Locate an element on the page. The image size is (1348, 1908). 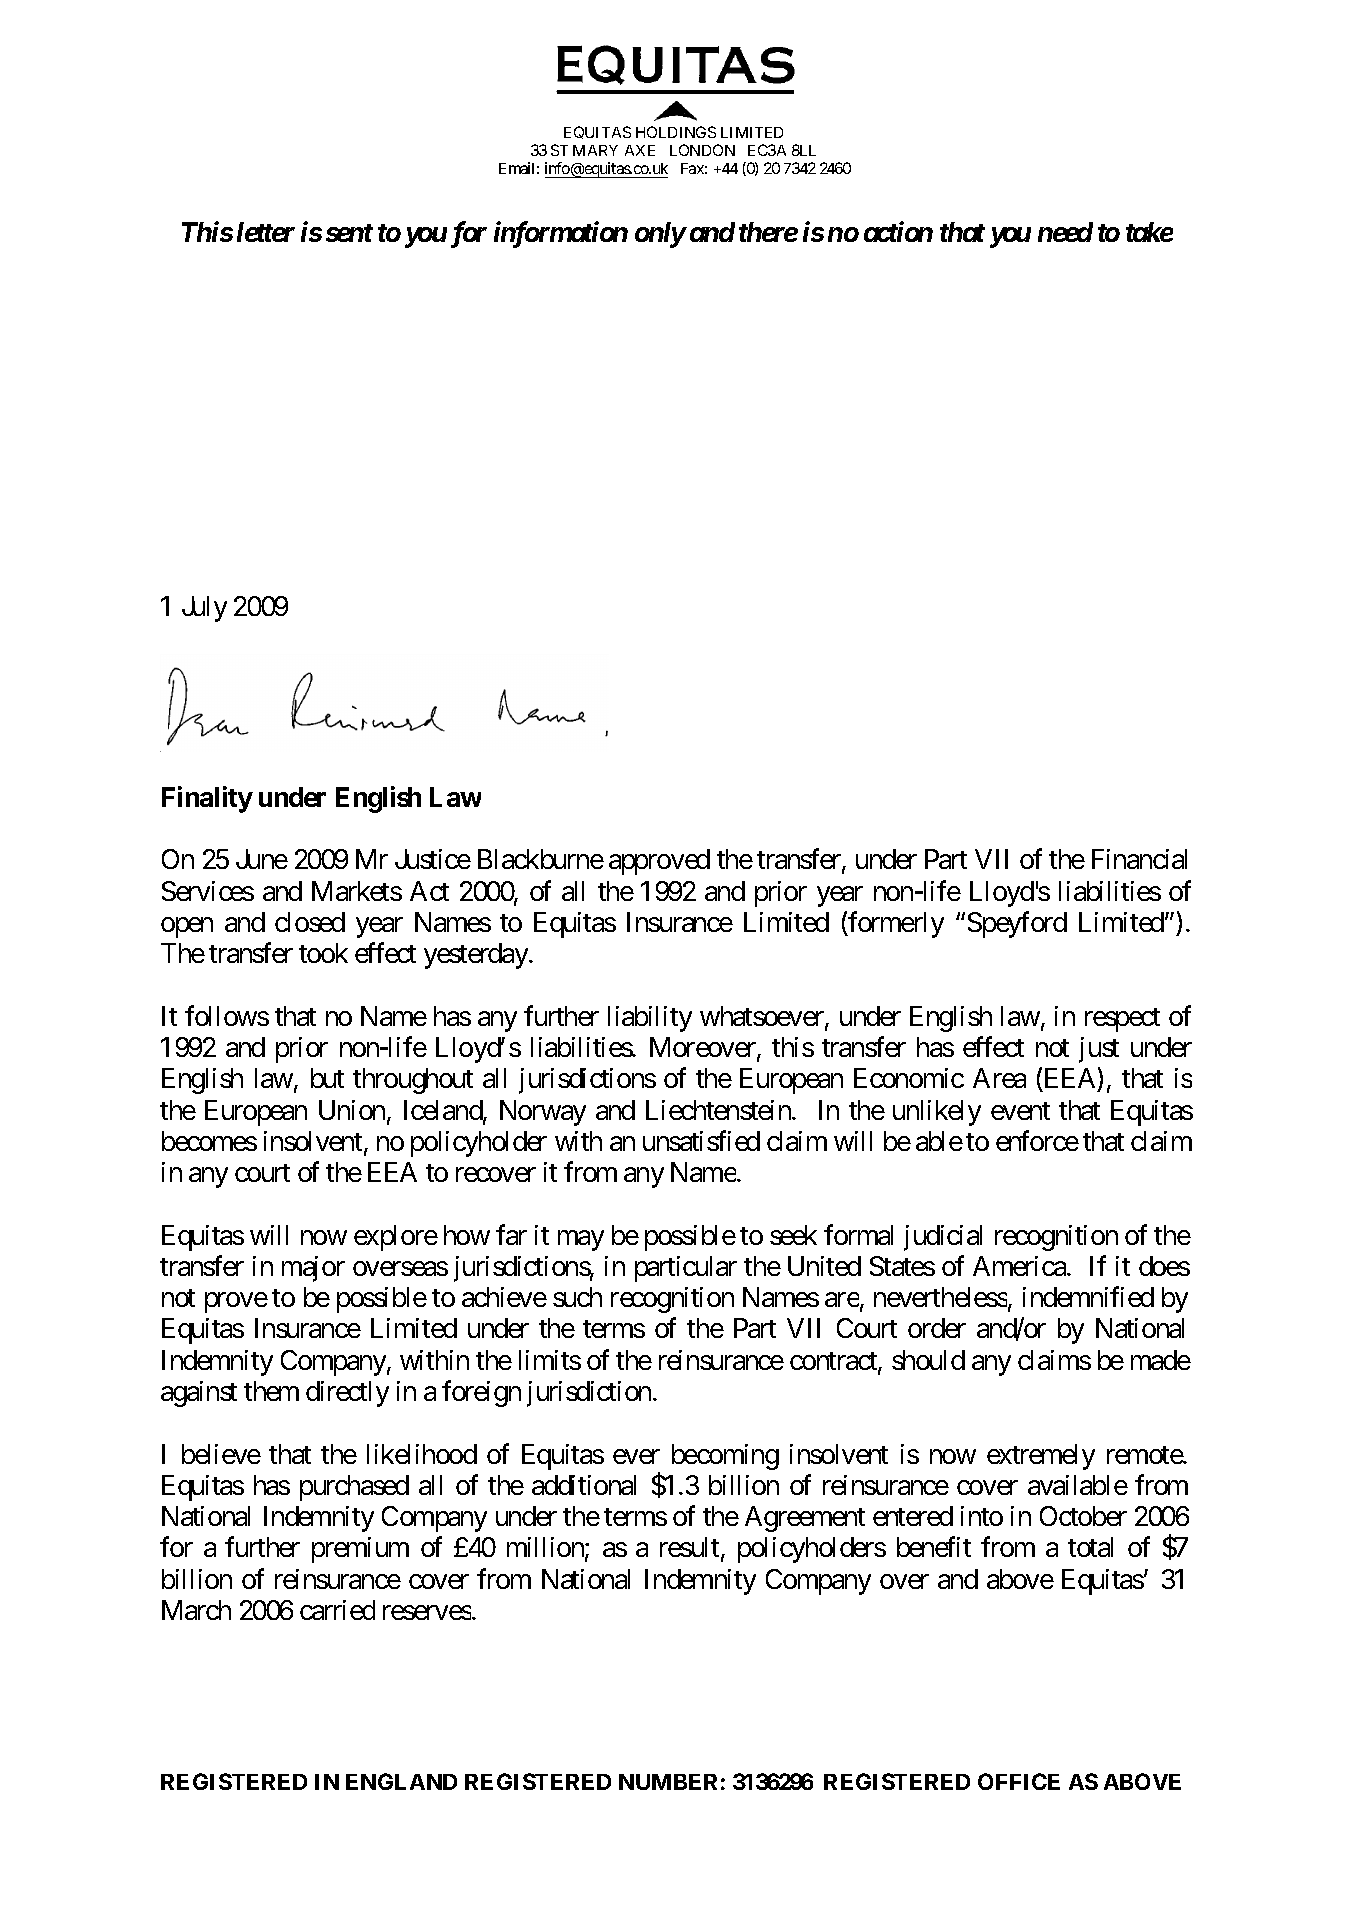
letter is located at coordinates (266, 232).
